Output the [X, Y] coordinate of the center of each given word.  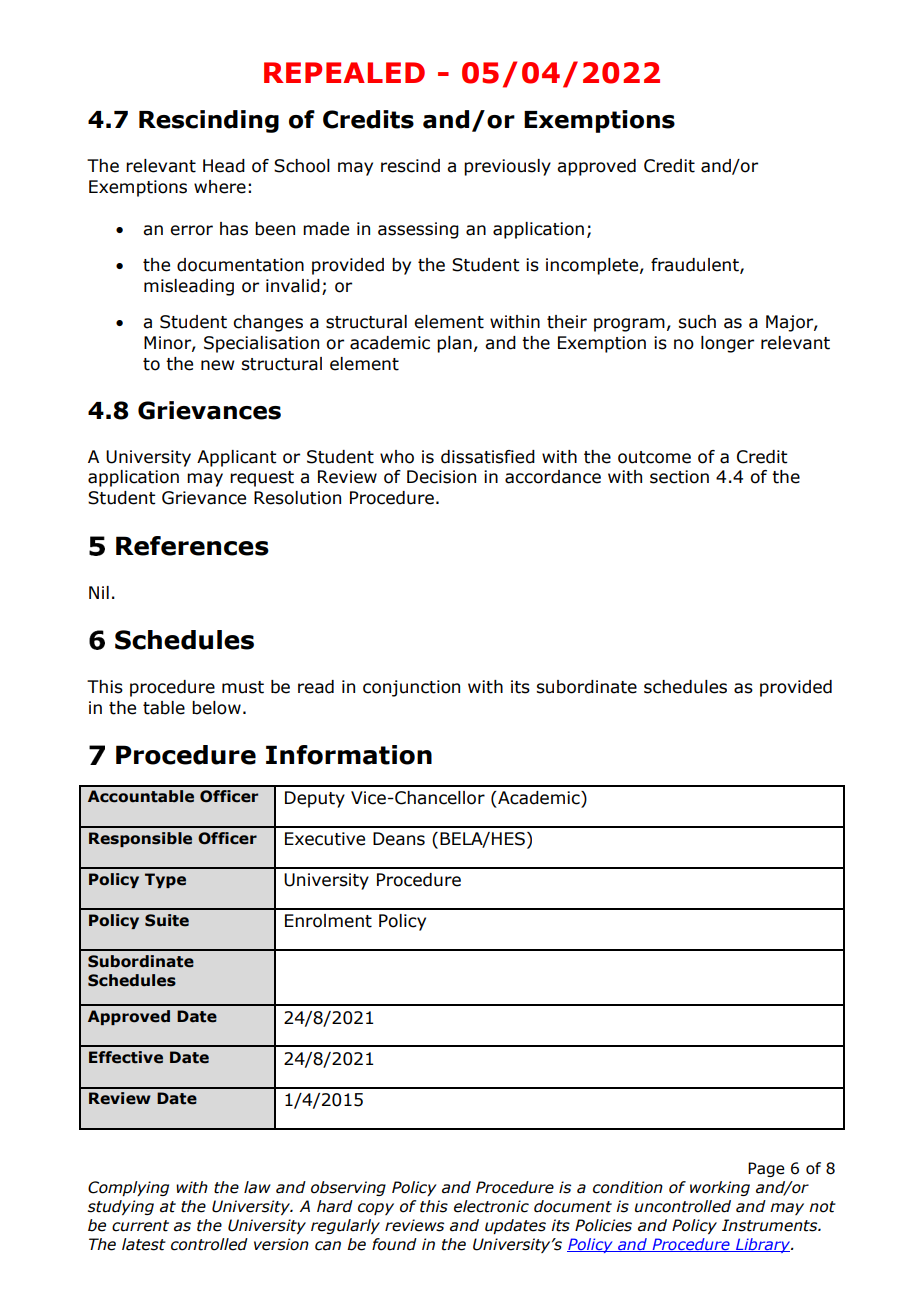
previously [507, 167]
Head [224, 166]
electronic [491, 1206]
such [697, 322]
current [140, 1226]
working [720, 1188]
